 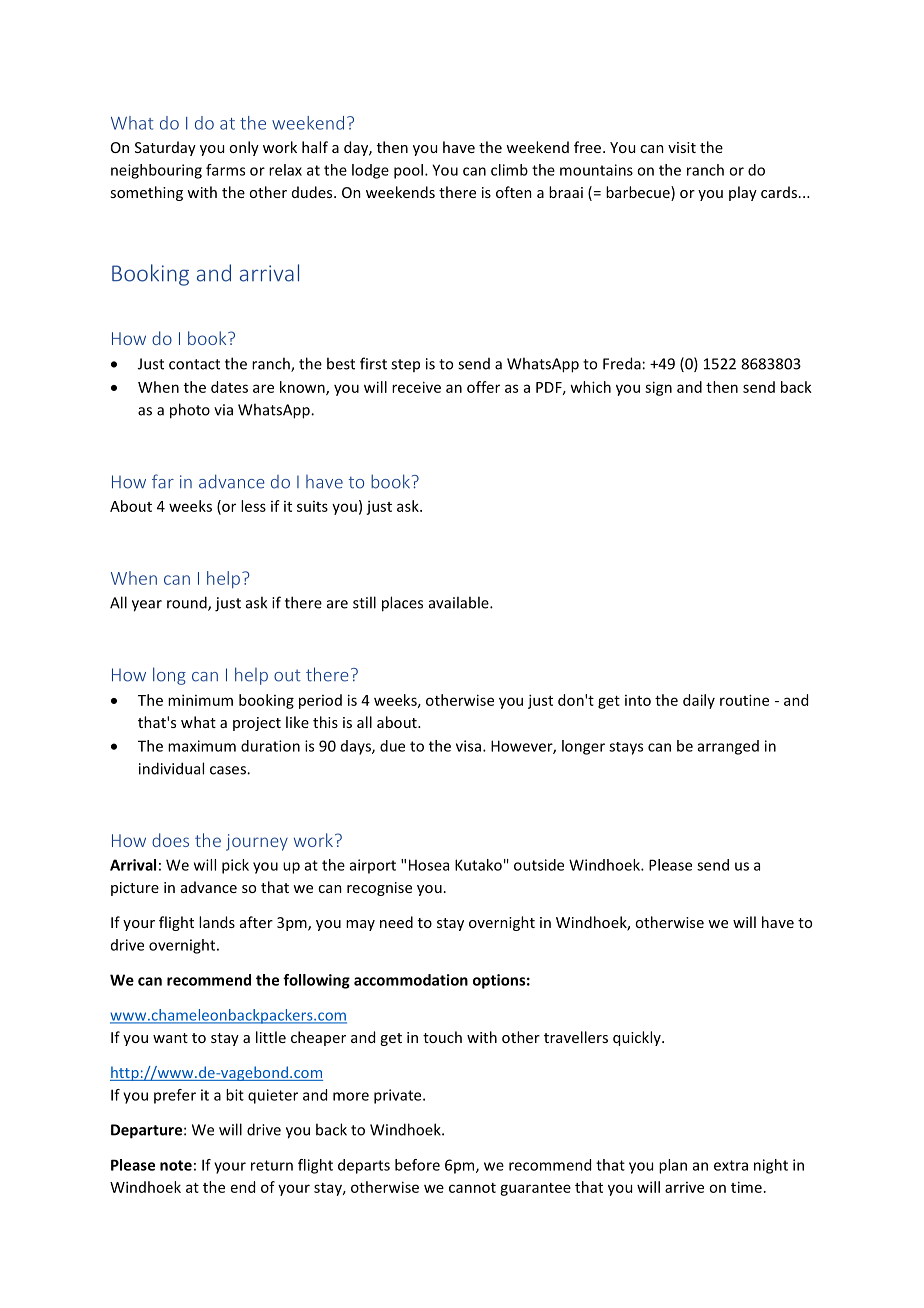 What do you see at coordinates (170, 840) in the screenshot?
I see `does` at bounding box center [170, 840].
